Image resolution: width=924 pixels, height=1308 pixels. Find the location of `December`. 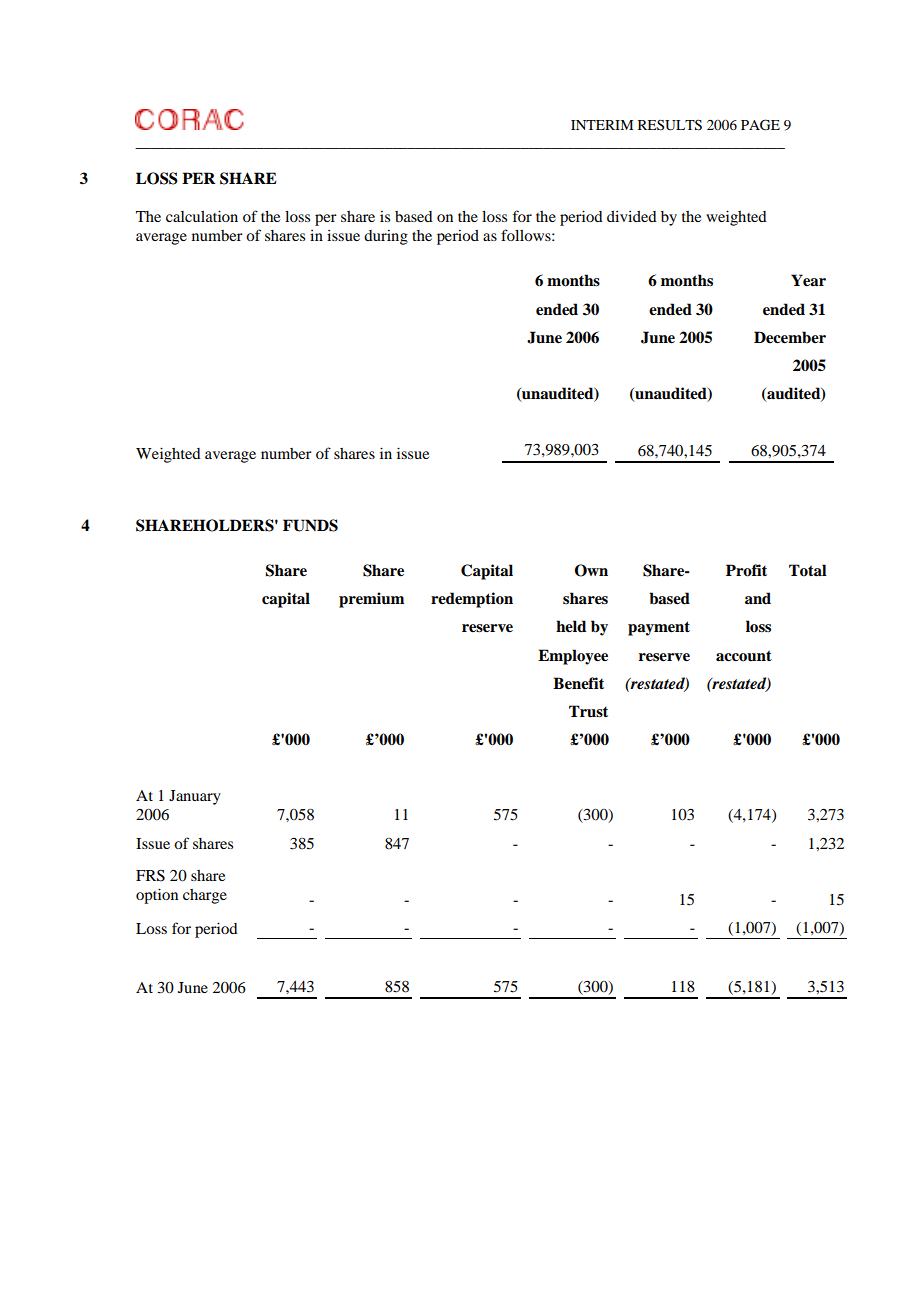

December is located at coordinates (790, 337).
